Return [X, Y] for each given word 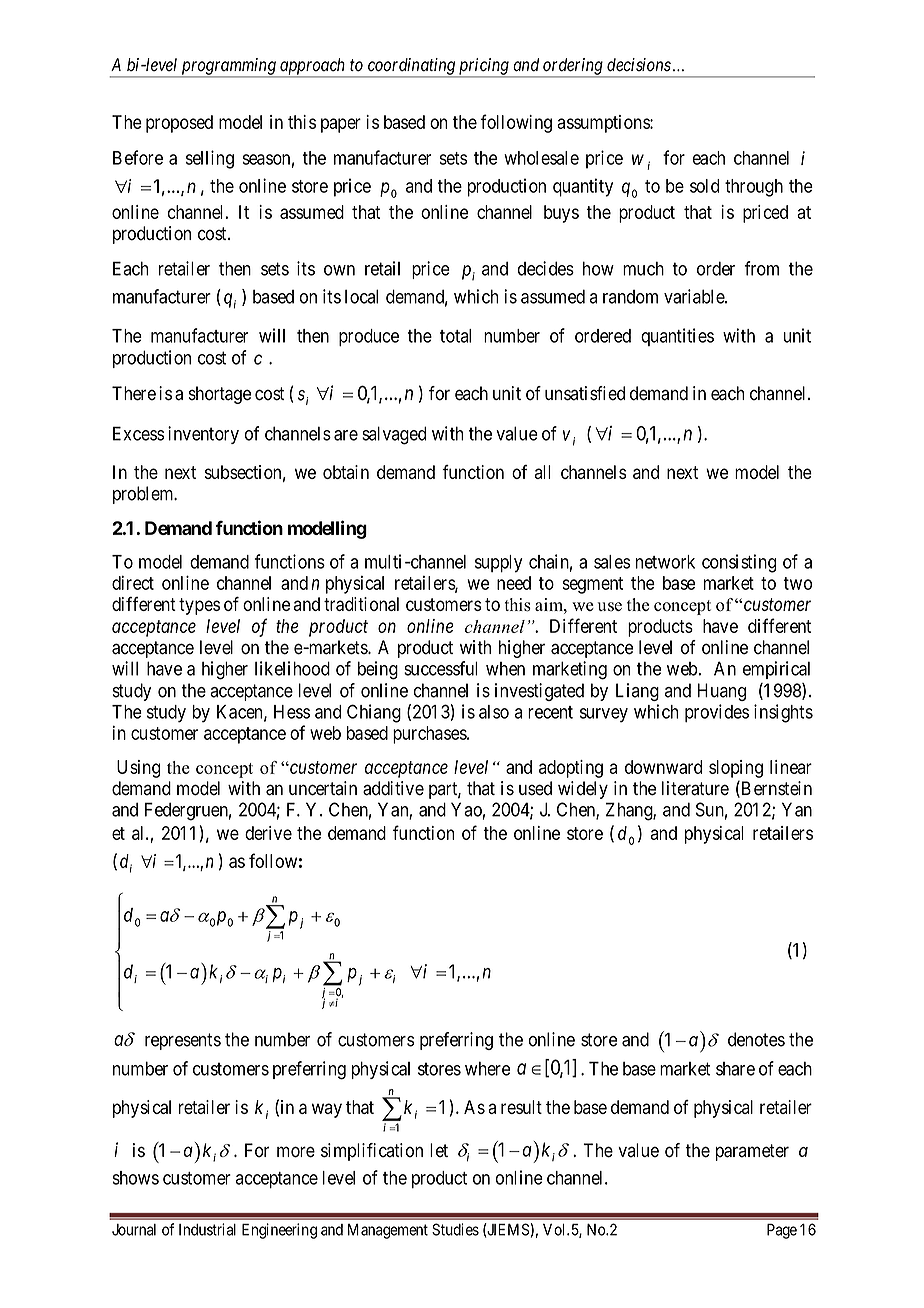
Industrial [207, 1229]
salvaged [394, 435]
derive [268, 833]
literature [695, 788]
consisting [739, 563]
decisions [639, 65]
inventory [203, 435]
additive [393, 788]
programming [228, 67]
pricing [483, 67]
